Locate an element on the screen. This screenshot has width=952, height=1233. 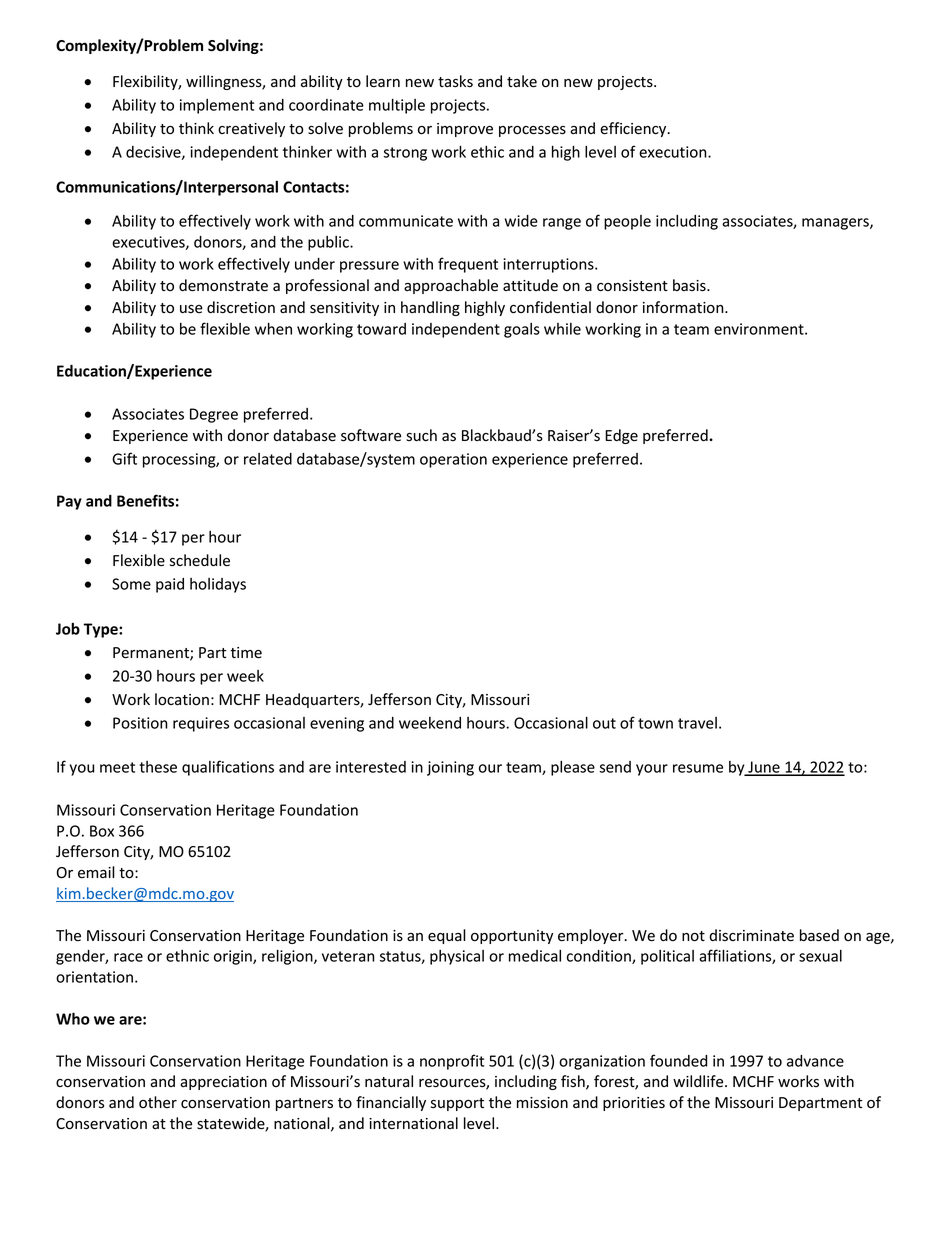
travel is located at coordinates (697, 723).
